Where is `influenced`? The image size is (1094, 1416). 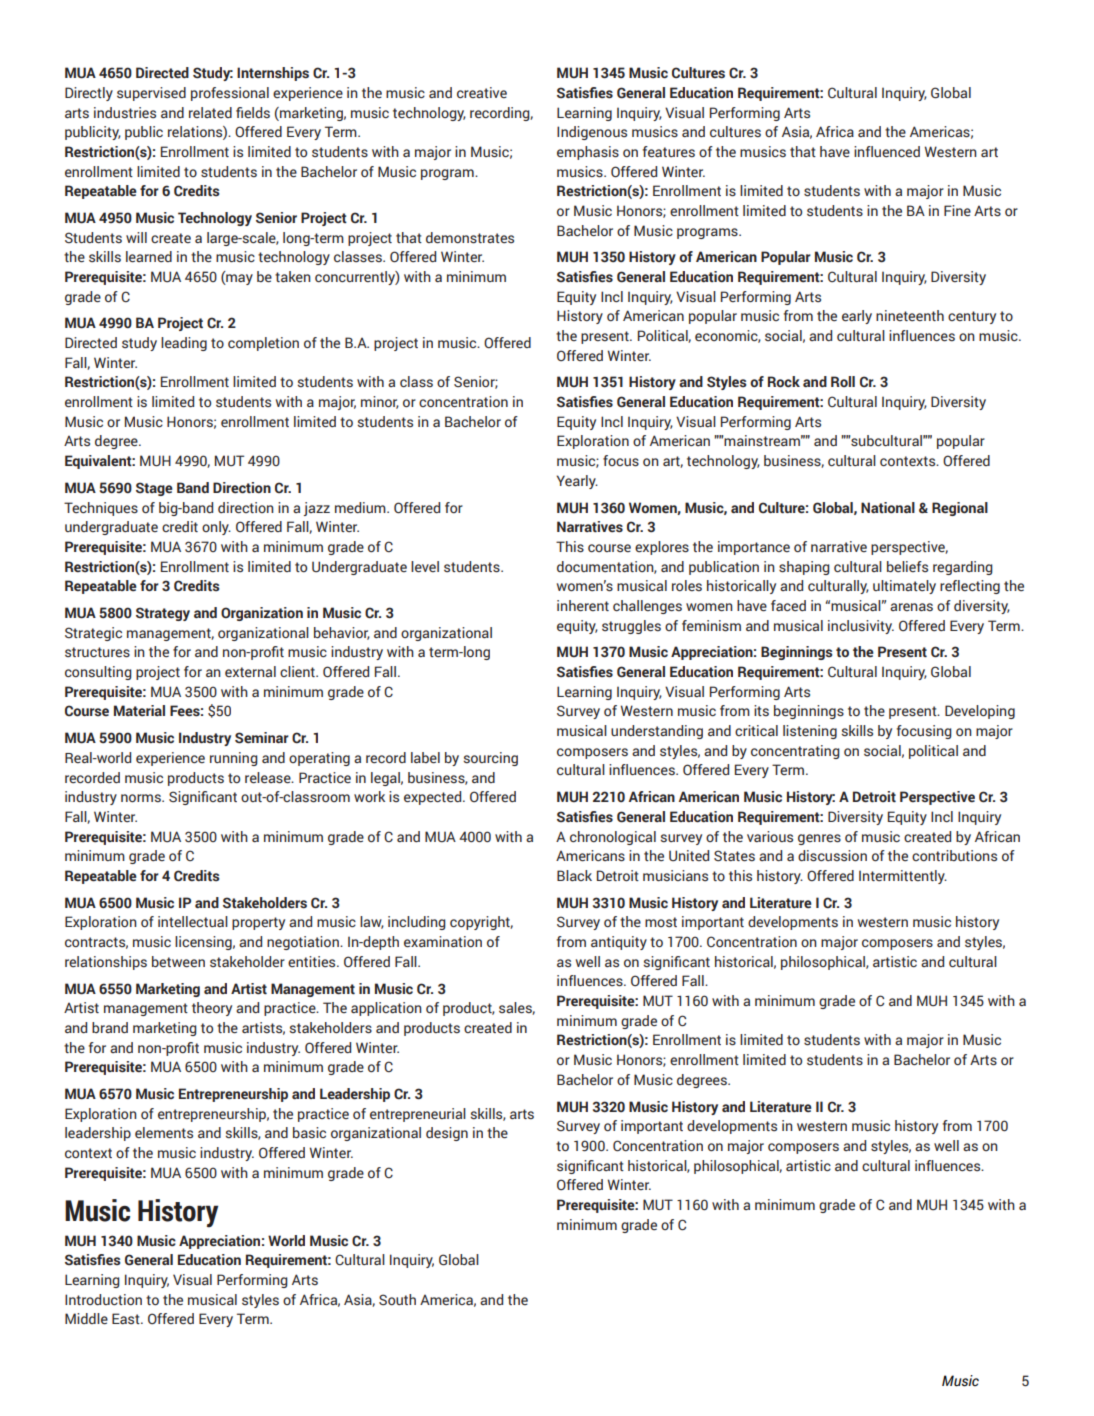 influenced is located at coordinates (887, 151).
